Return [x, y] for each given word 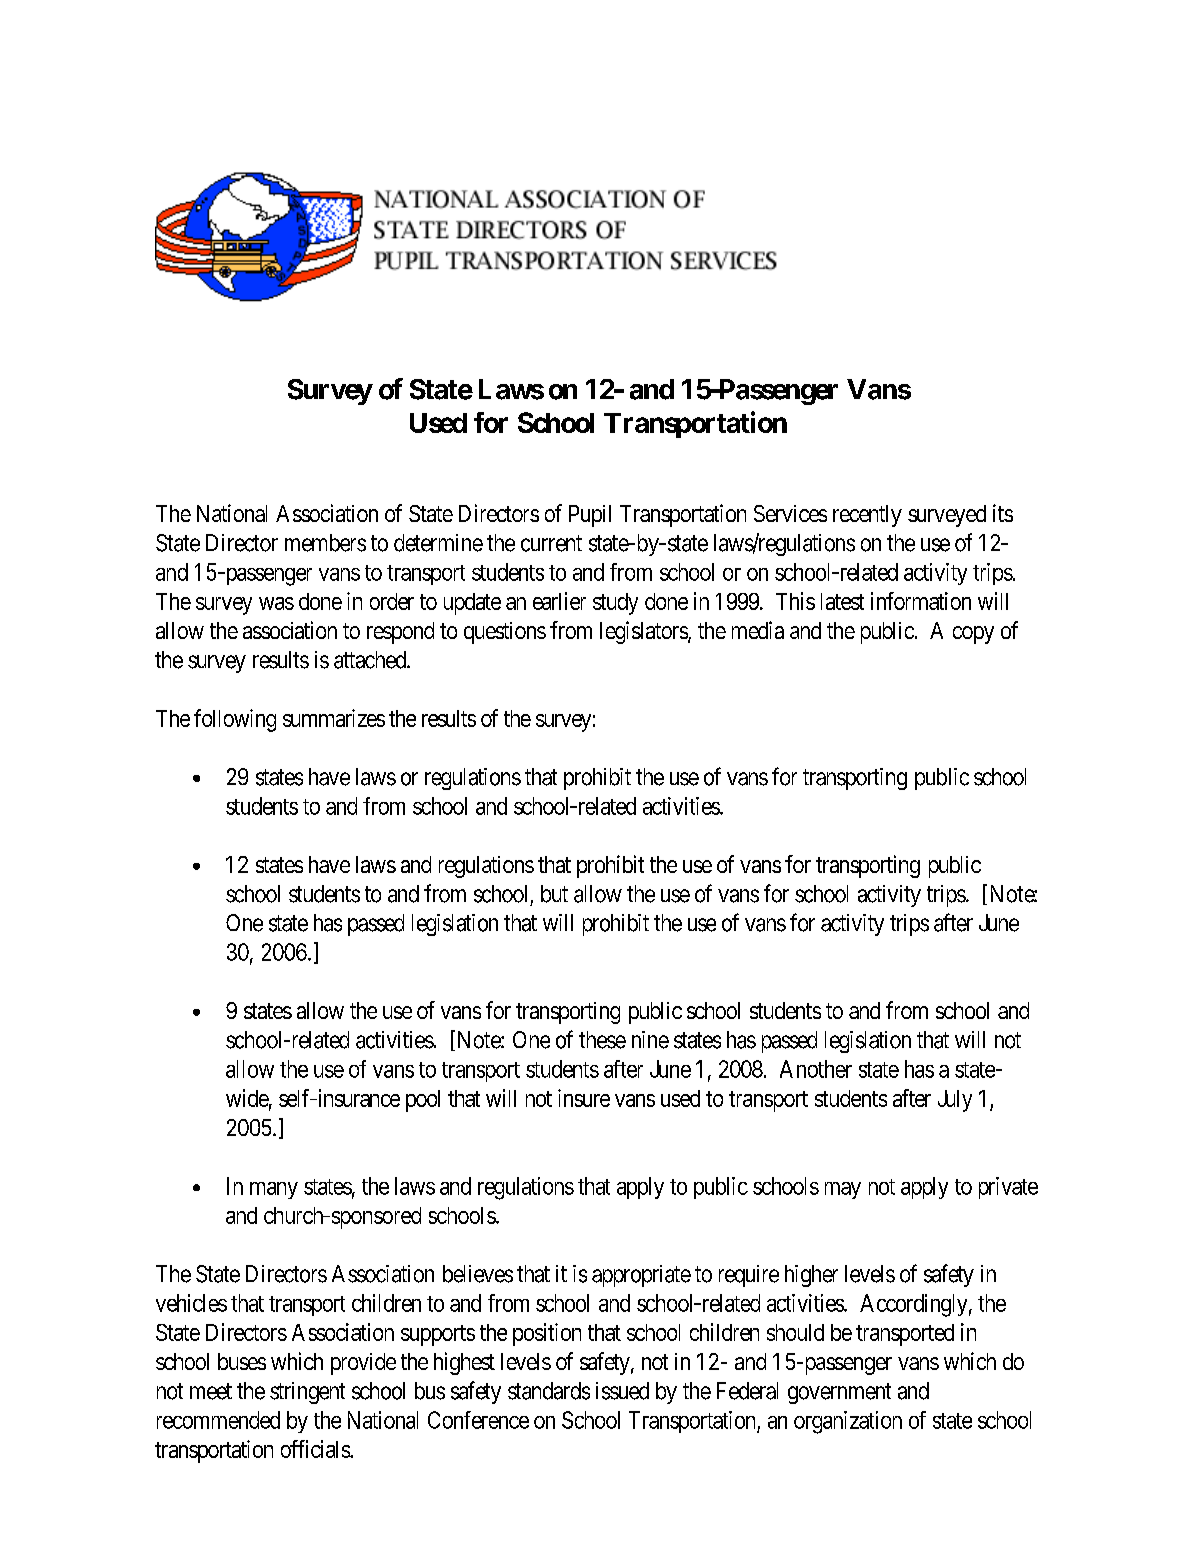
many [274, 1190]
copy [973, 635]
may [843, 1190]
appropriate [641, 1276]
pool [423, 1101]
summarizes [334, 718]
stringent [307, 1393]
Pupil [590, 516]
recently [867, 516]
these [602, 1040]
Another [816, 1069]
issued [622, 1391]
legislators [644, 632]
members [325, 543]
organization [848, 1422]
